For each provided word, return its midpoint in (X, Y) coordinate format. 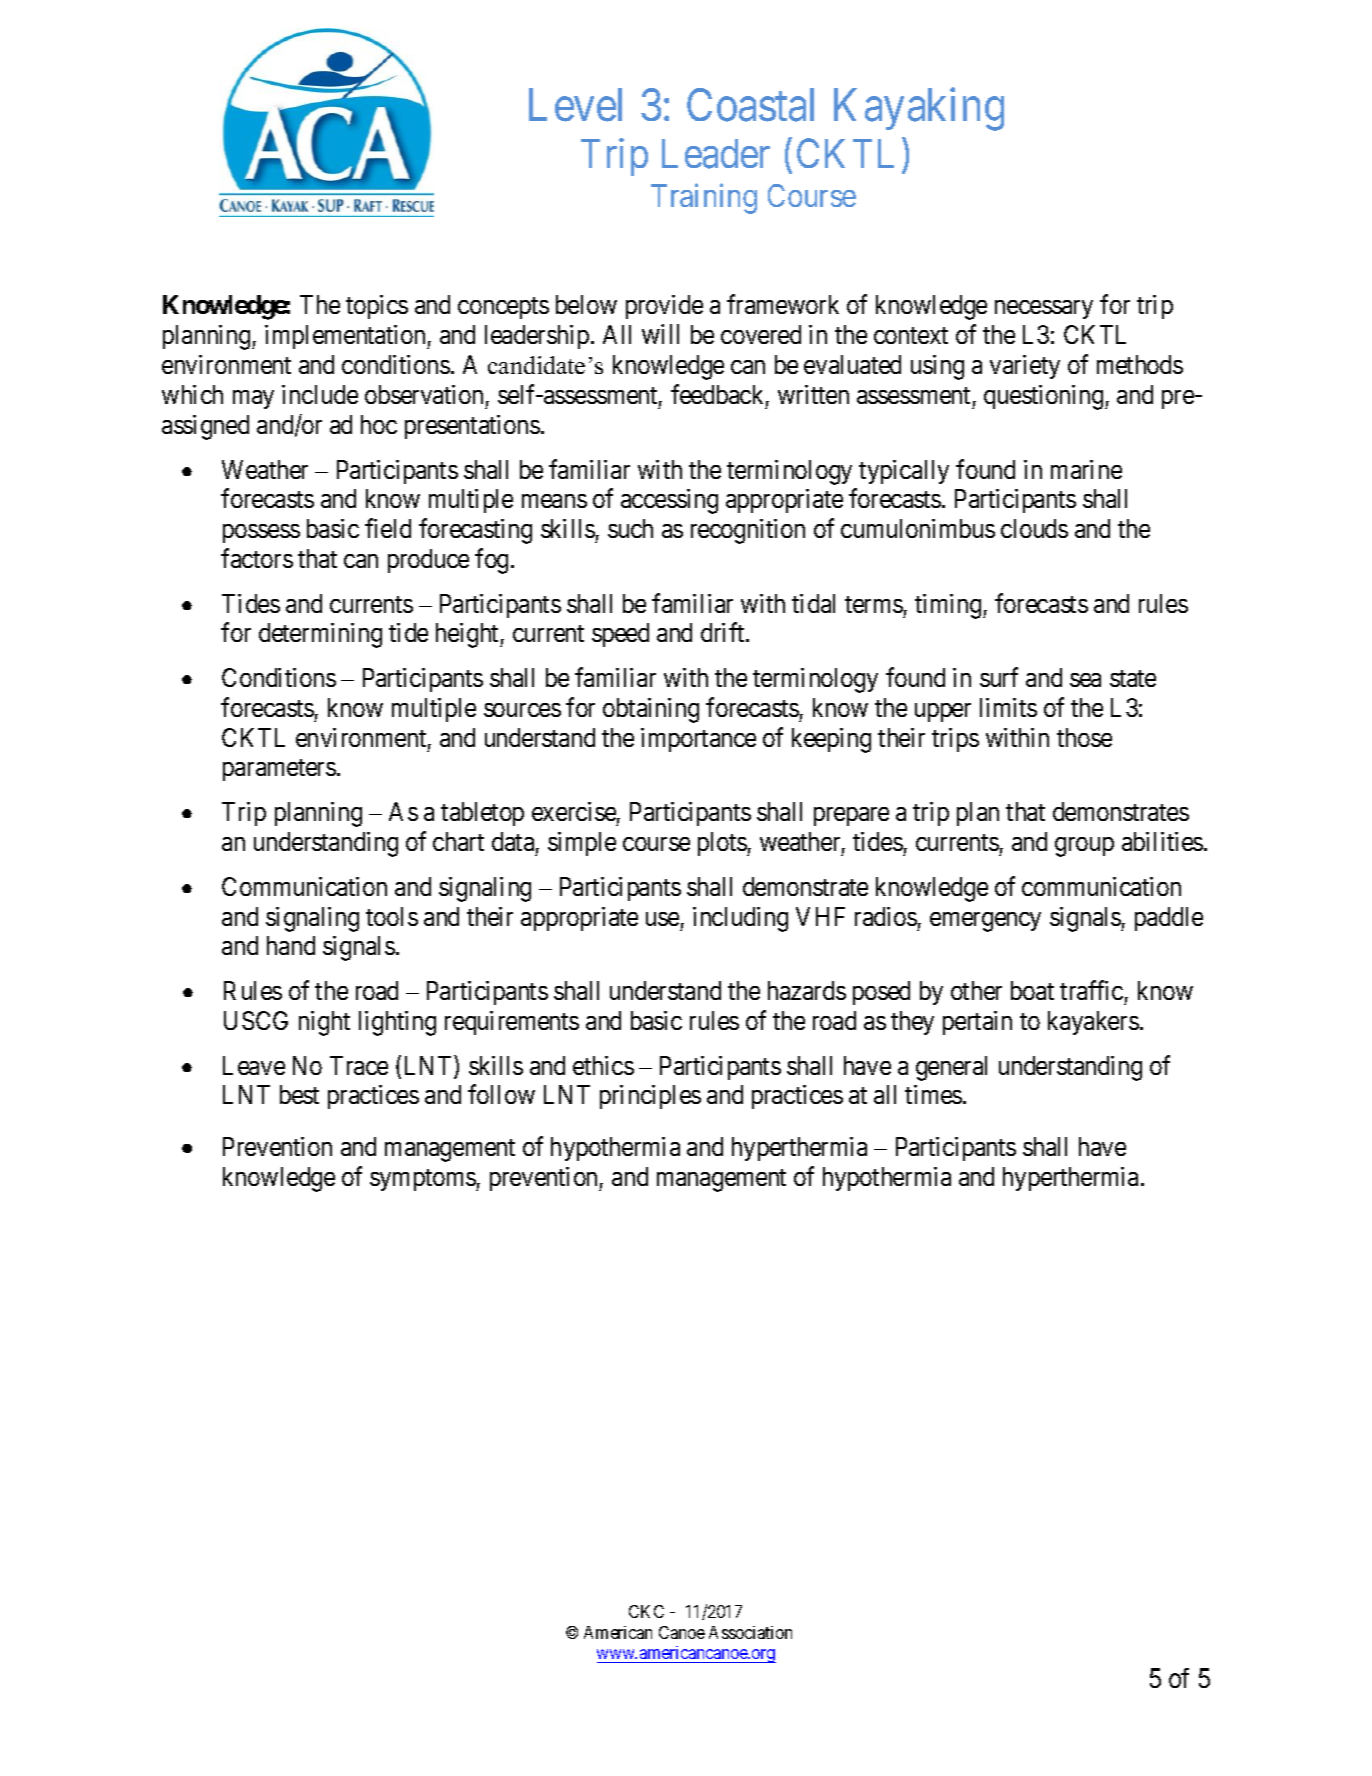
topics (377, 307)
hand (291, 945)
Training (704, 198)
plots (723, 844)
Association (750, 1632)
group (1084, 847)
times (933, 1094)
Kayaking (919, 110)
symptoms (423, 1180)
